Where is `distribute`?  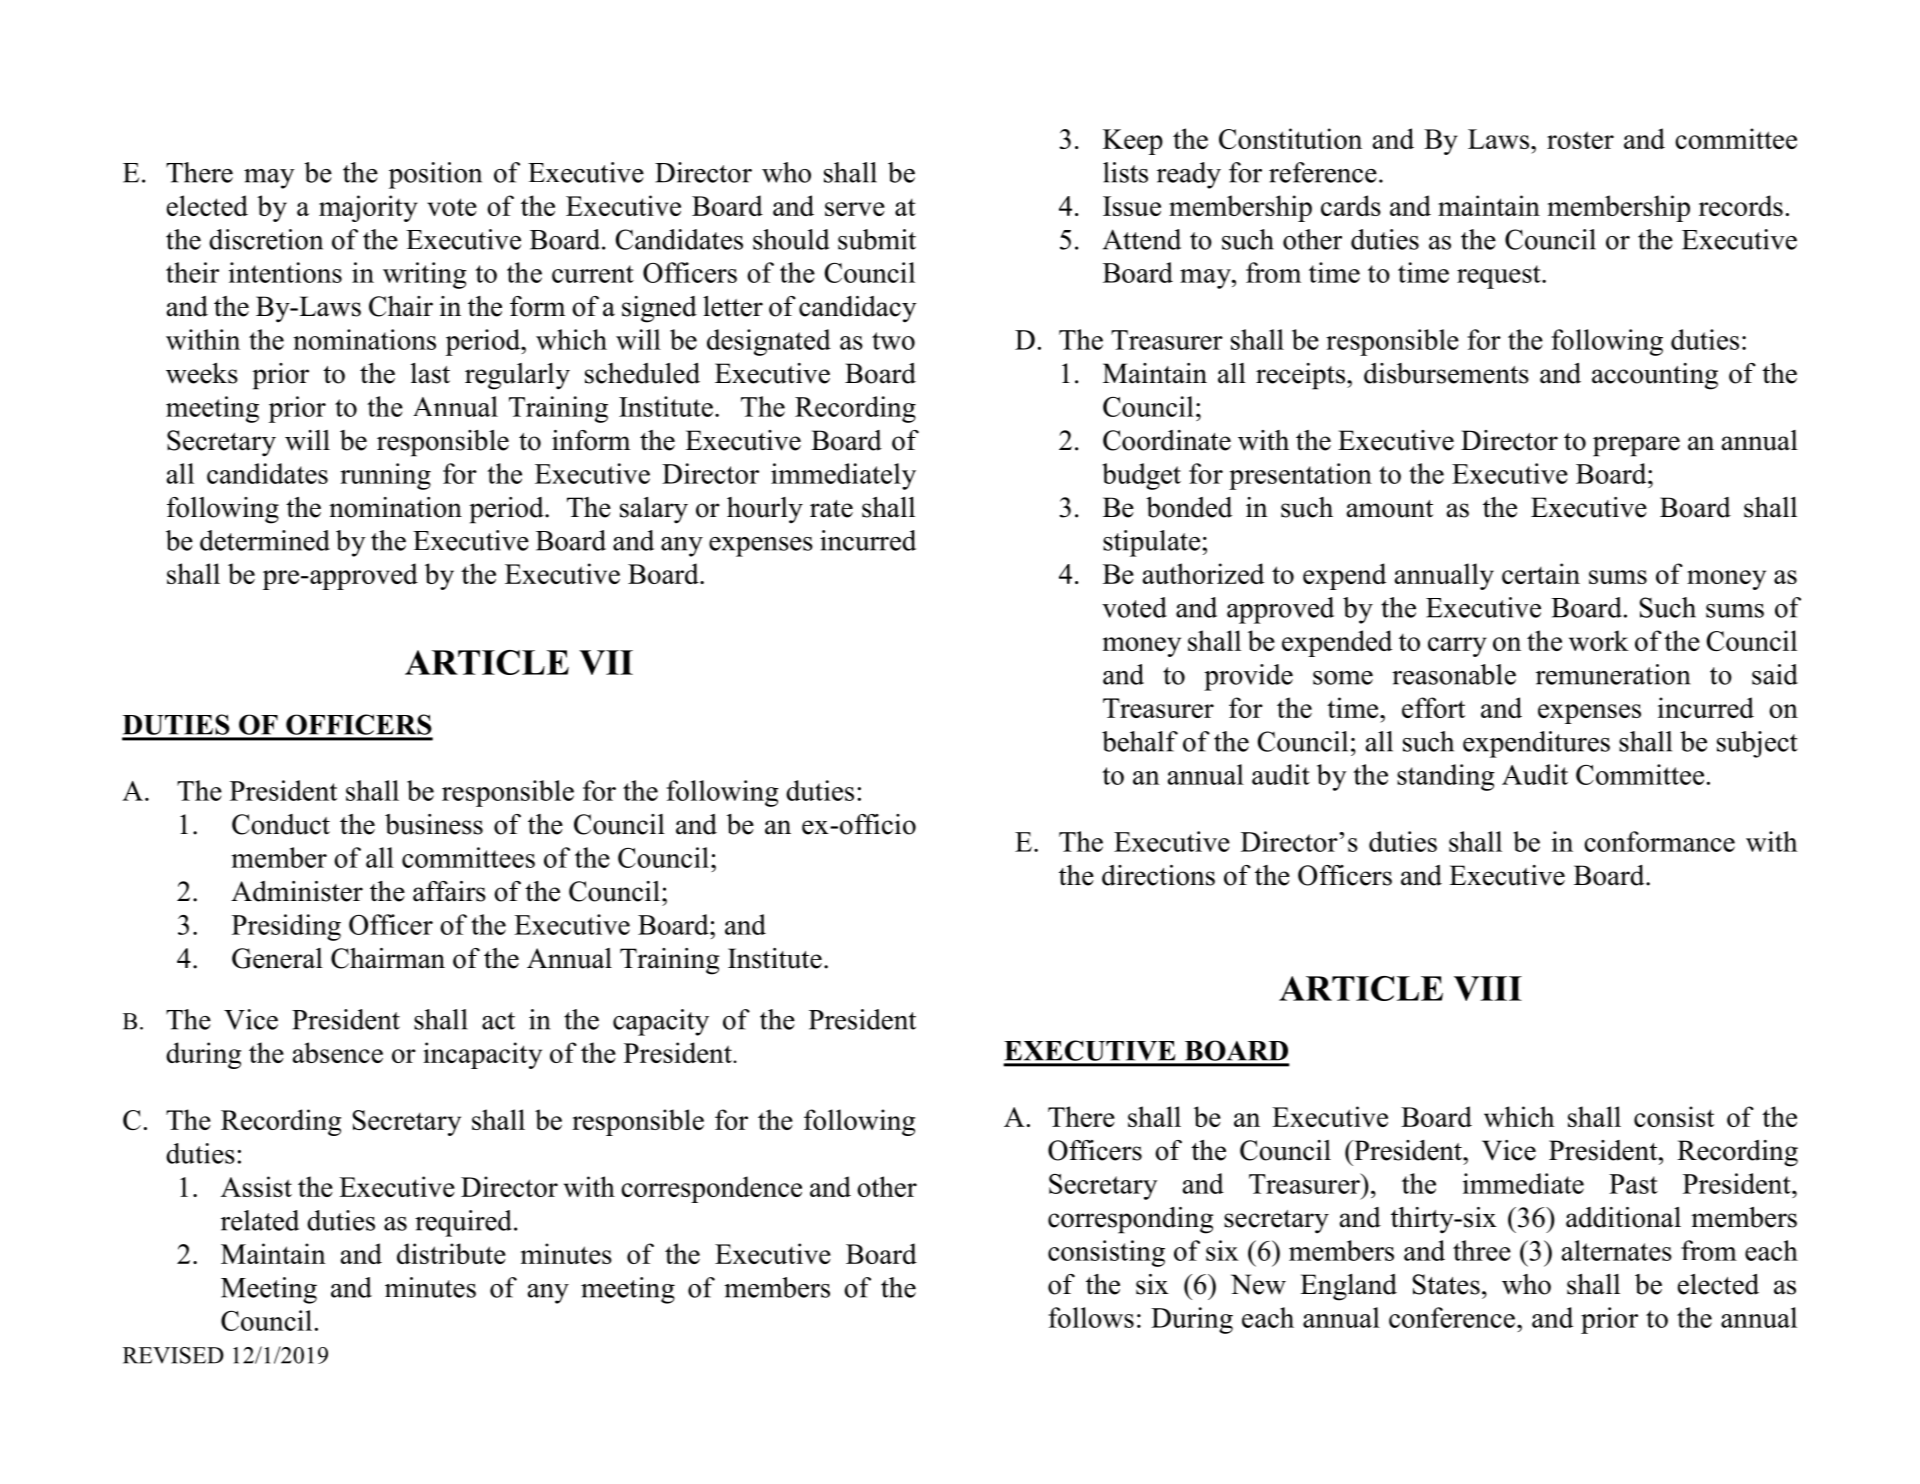 distribute is located at coordinates (451, 1253).
